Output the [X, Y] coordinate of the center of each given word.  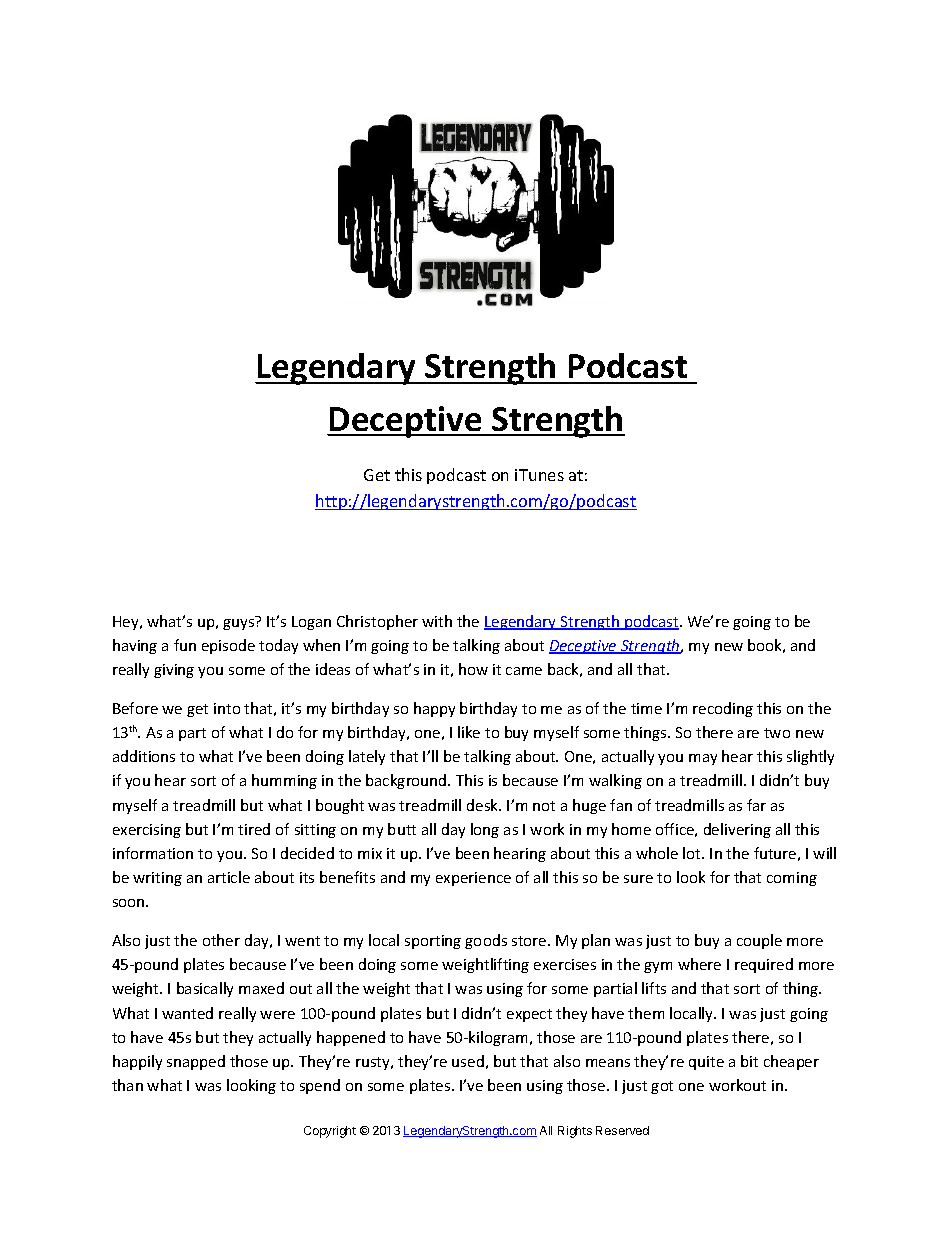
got [662, 1087]
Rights [575, 1132]
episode [228, 646]
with [437, 621]
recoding [723, 709]
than [127, 1085]
